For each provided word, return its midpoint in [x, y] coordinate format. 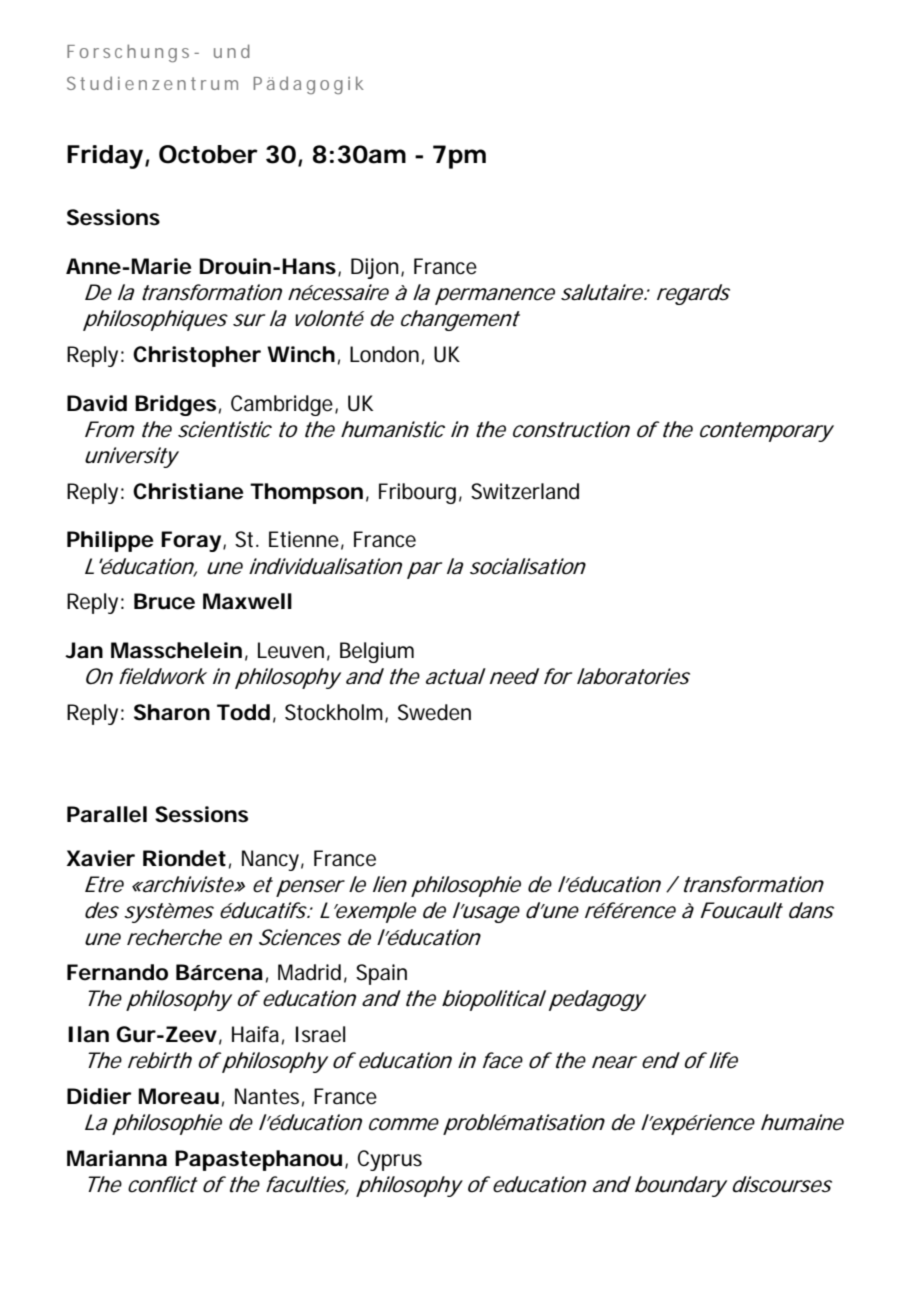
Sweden [434, 712]
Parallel [107, 814]
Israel [320, 1034]
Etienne [304, 539]
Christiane [188, 491]
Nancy [270, 860]
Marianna [117, 1158]
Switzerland [525, 491]
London [384, 354]
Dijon [375, 268]
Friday [105, 157]
